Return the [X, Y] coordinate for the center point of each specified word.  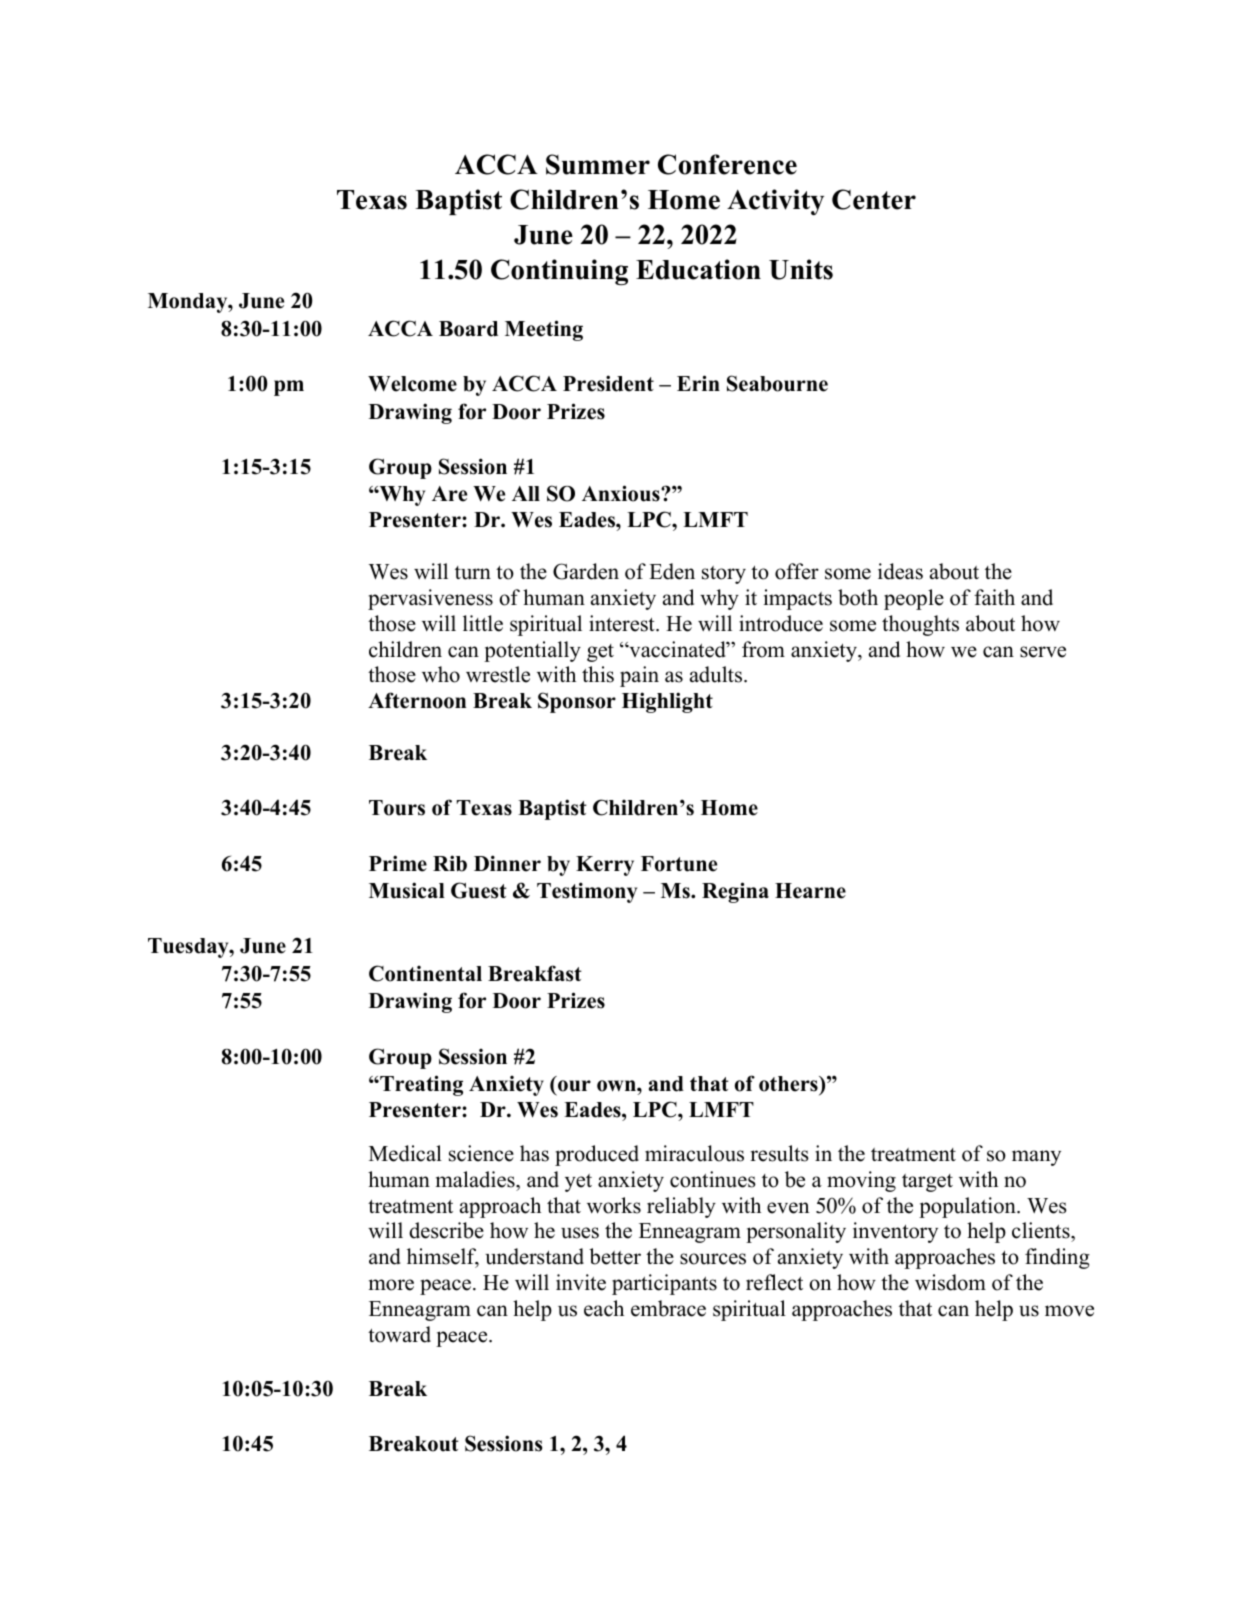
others [789, 1084]
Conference [727, 164]
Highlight [667, 702]
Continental [425, 973]
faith [994, 597]
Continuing [559, 272]
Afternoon [417, 700]
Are [449, 494]
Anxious [622, 493]
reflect [774, 1282]
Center [874, 199]
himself [443, 1258]
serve [1043, 652]
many [1036, 1158]
